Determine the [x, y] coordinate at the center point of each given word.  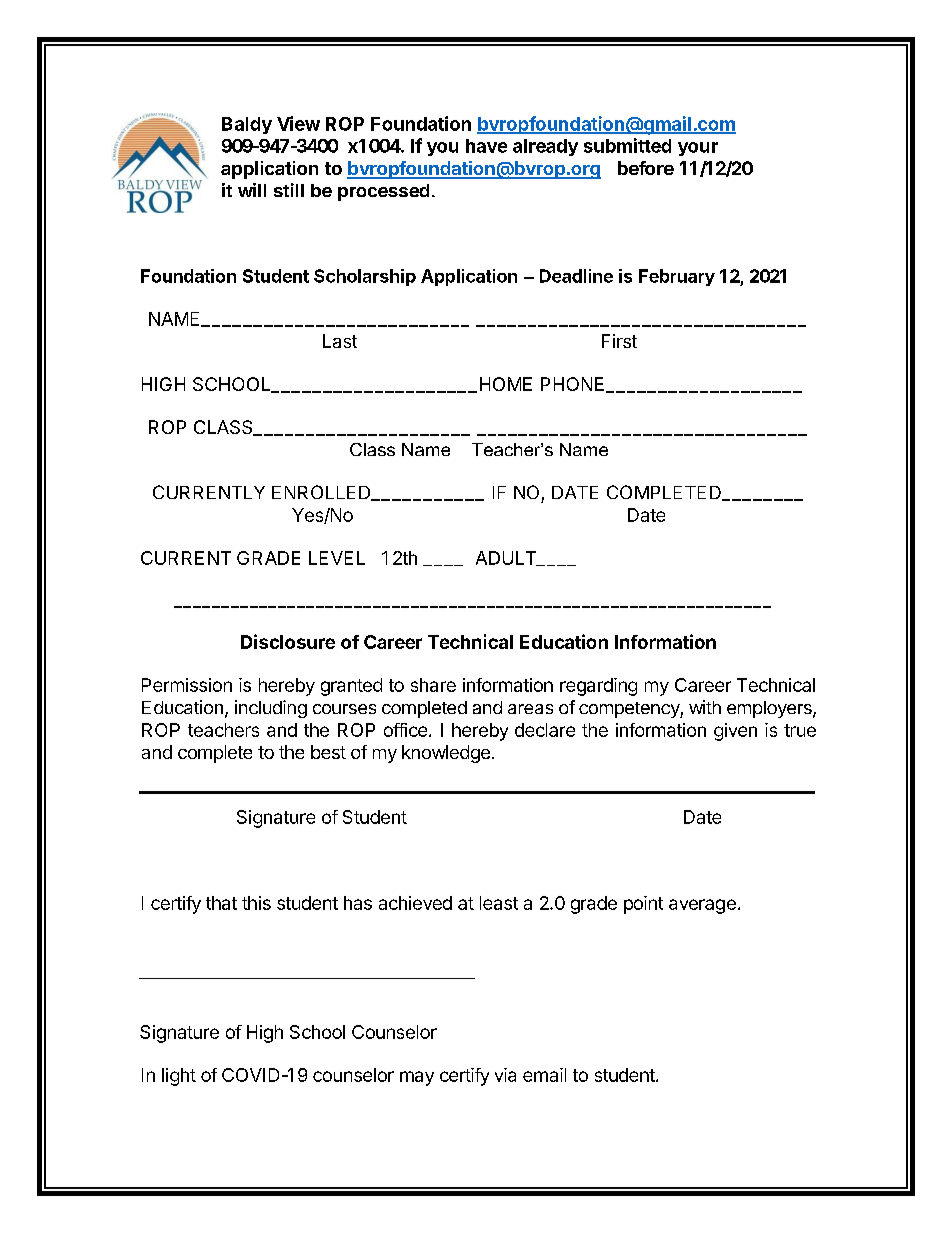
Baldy [247, 125]
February [677, 277]
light [179, 1077]
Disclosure [288, 641]
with [705, 707]
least [499, 903]
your [698, 149]
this [256, 903]
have [486, 146]
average [702, 906]
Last [340, 341]
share [433, 685]
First [619, 341]
